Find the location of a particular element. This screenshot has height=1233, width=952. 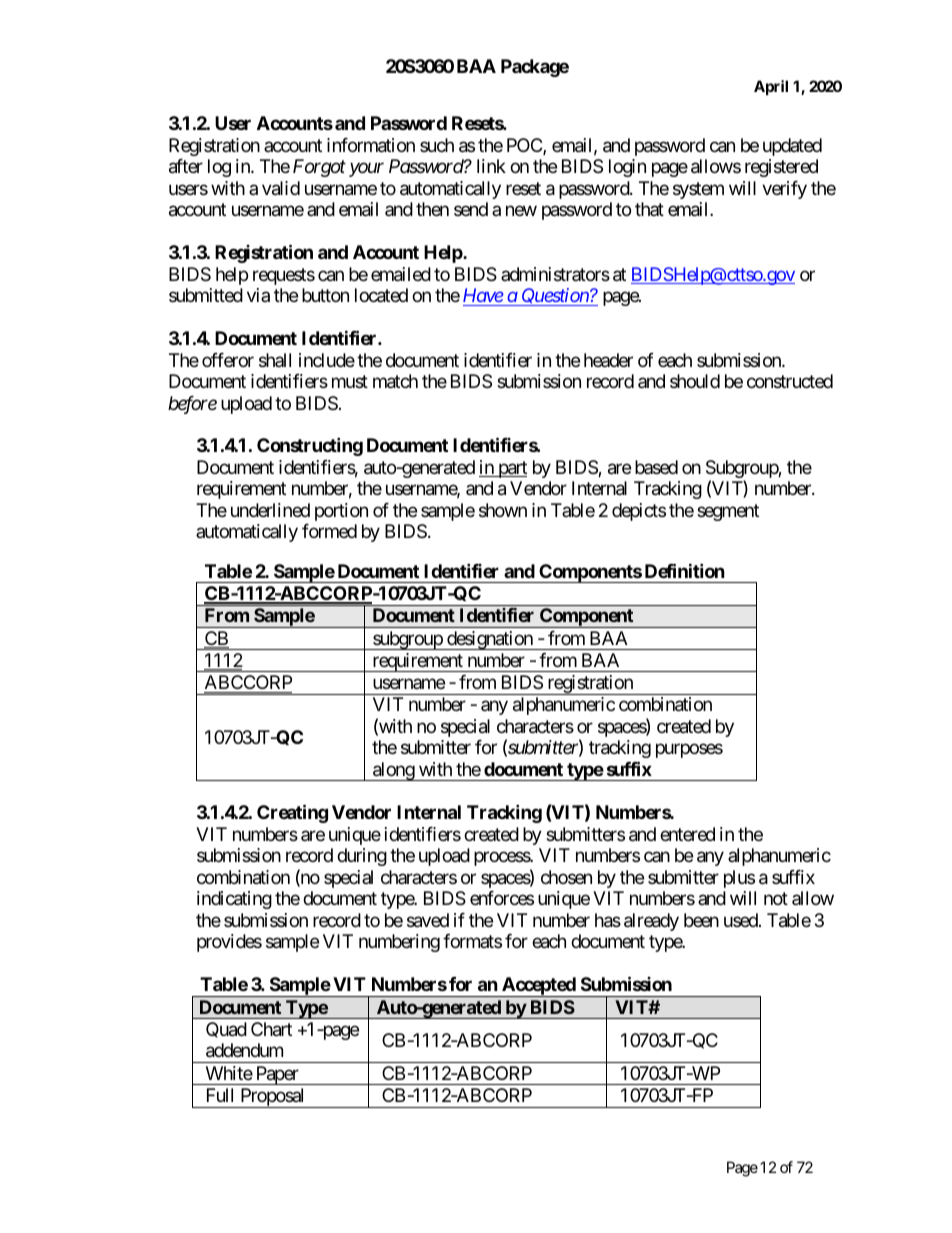

Definition is located at coordinates (685, 570).
